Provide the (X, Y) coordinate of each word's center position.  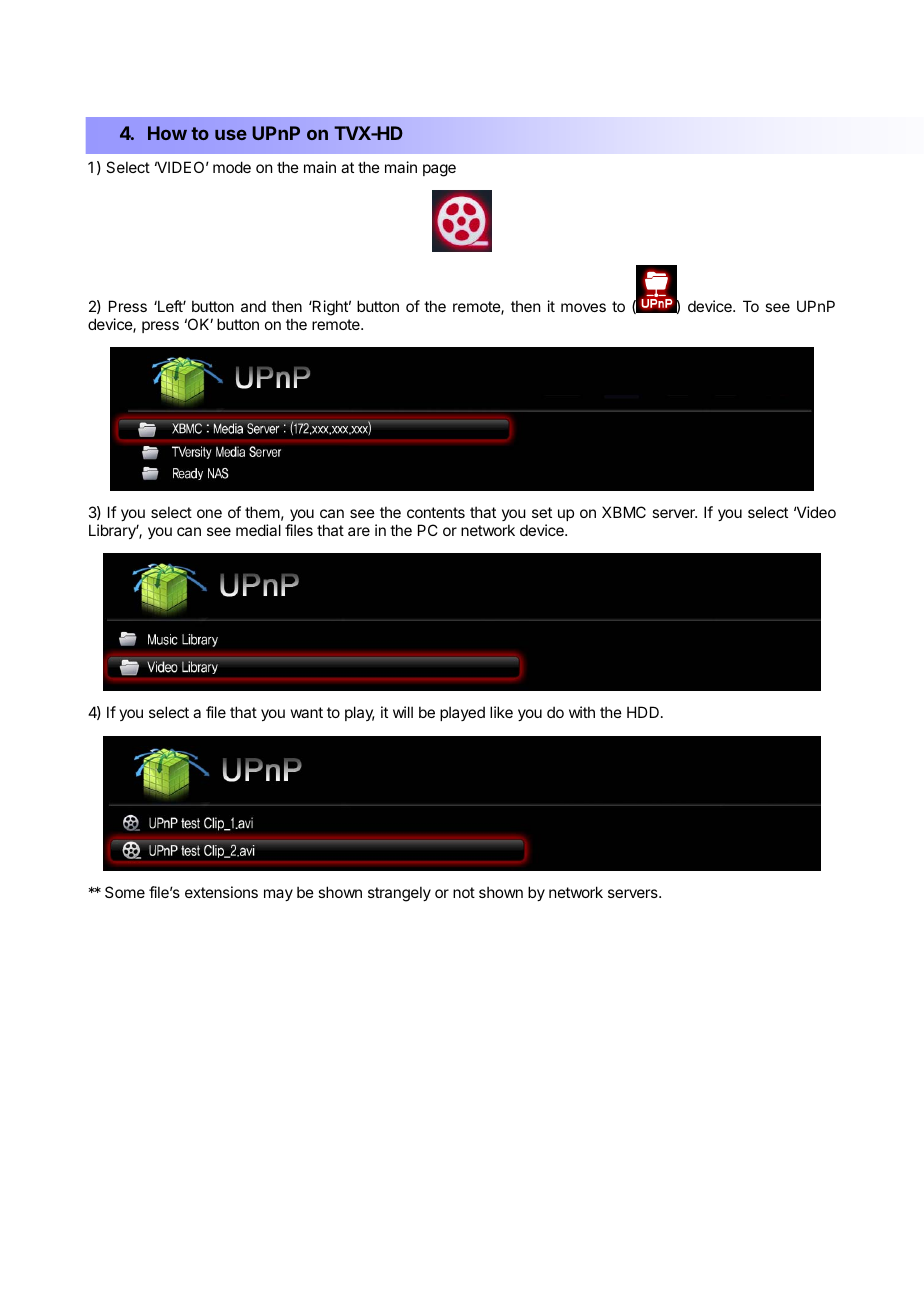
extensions (221, 892)
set (542, 512)
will (403, 712)
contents (436, 512)
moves (583, 307)
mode (232, 167)
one (209, 513)
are (359, 531)
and (253, 306)
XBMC (624, 512)
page (439, 170)
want (307, 712)
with (582, 712)
